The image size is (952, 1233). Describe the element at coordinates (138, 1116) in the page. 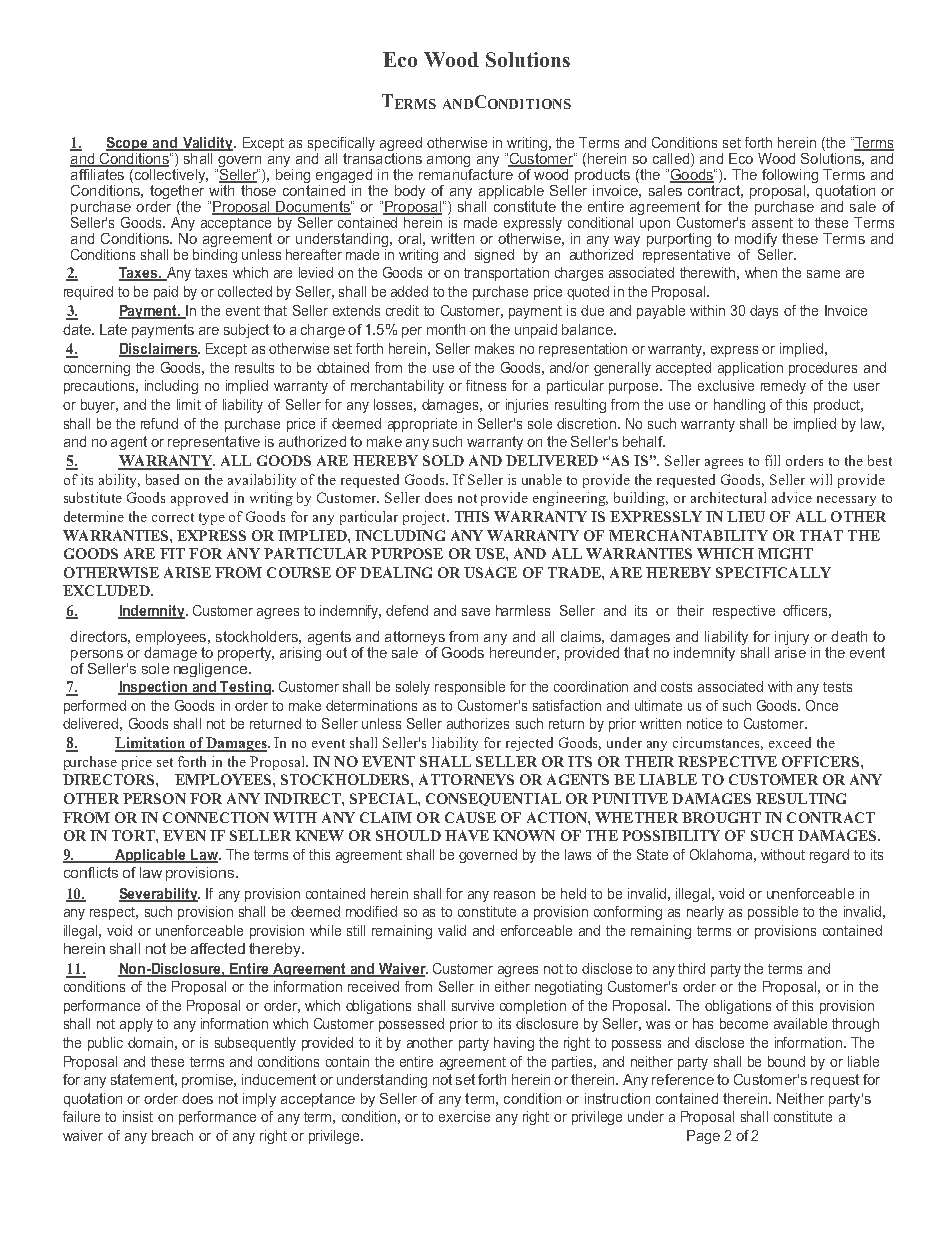

I see `insist` at that location.
